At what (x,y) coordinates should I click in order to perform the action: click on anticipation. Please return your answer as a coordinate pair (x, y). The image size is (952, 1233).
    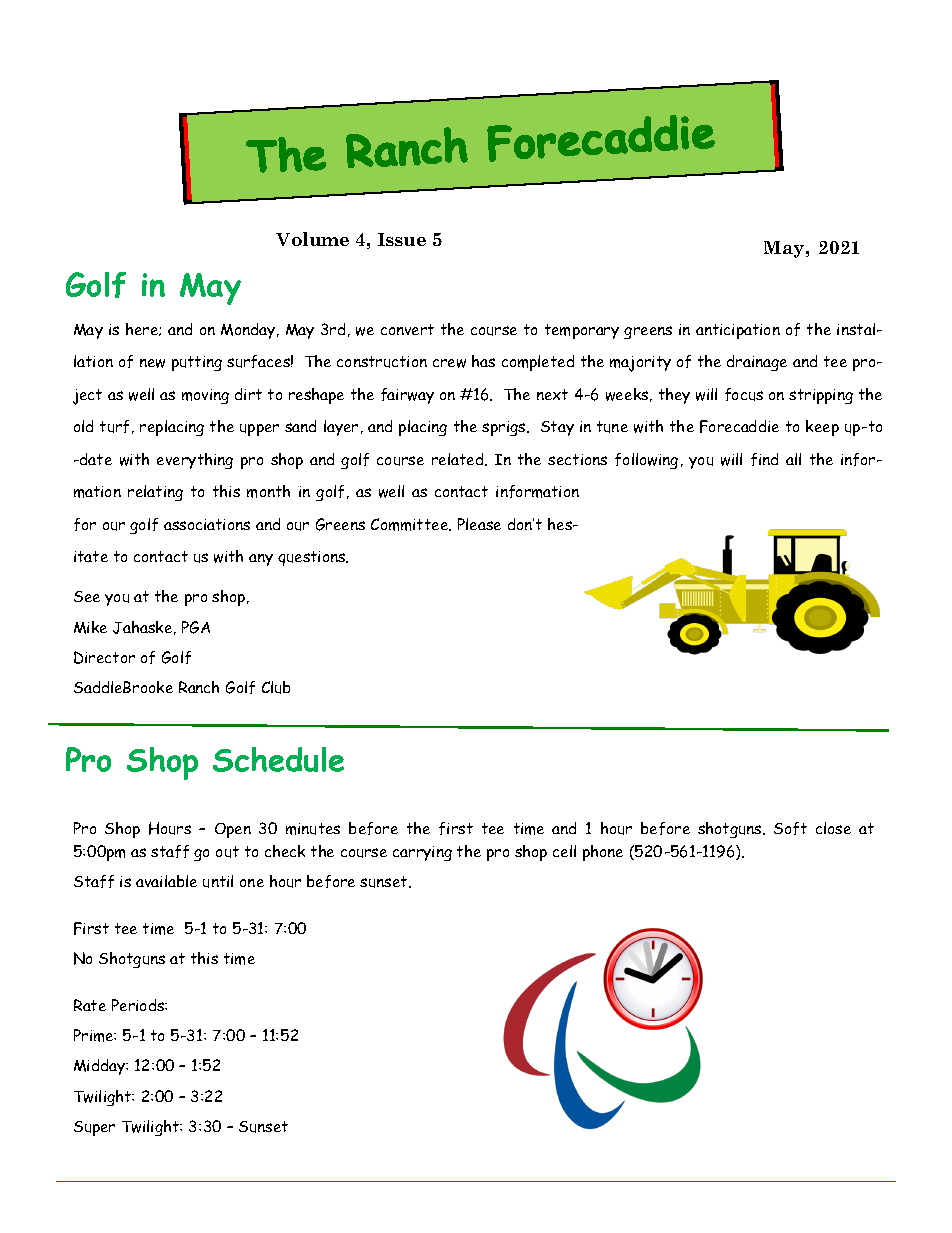
    Looking at the image, I should click on (738, 331).
